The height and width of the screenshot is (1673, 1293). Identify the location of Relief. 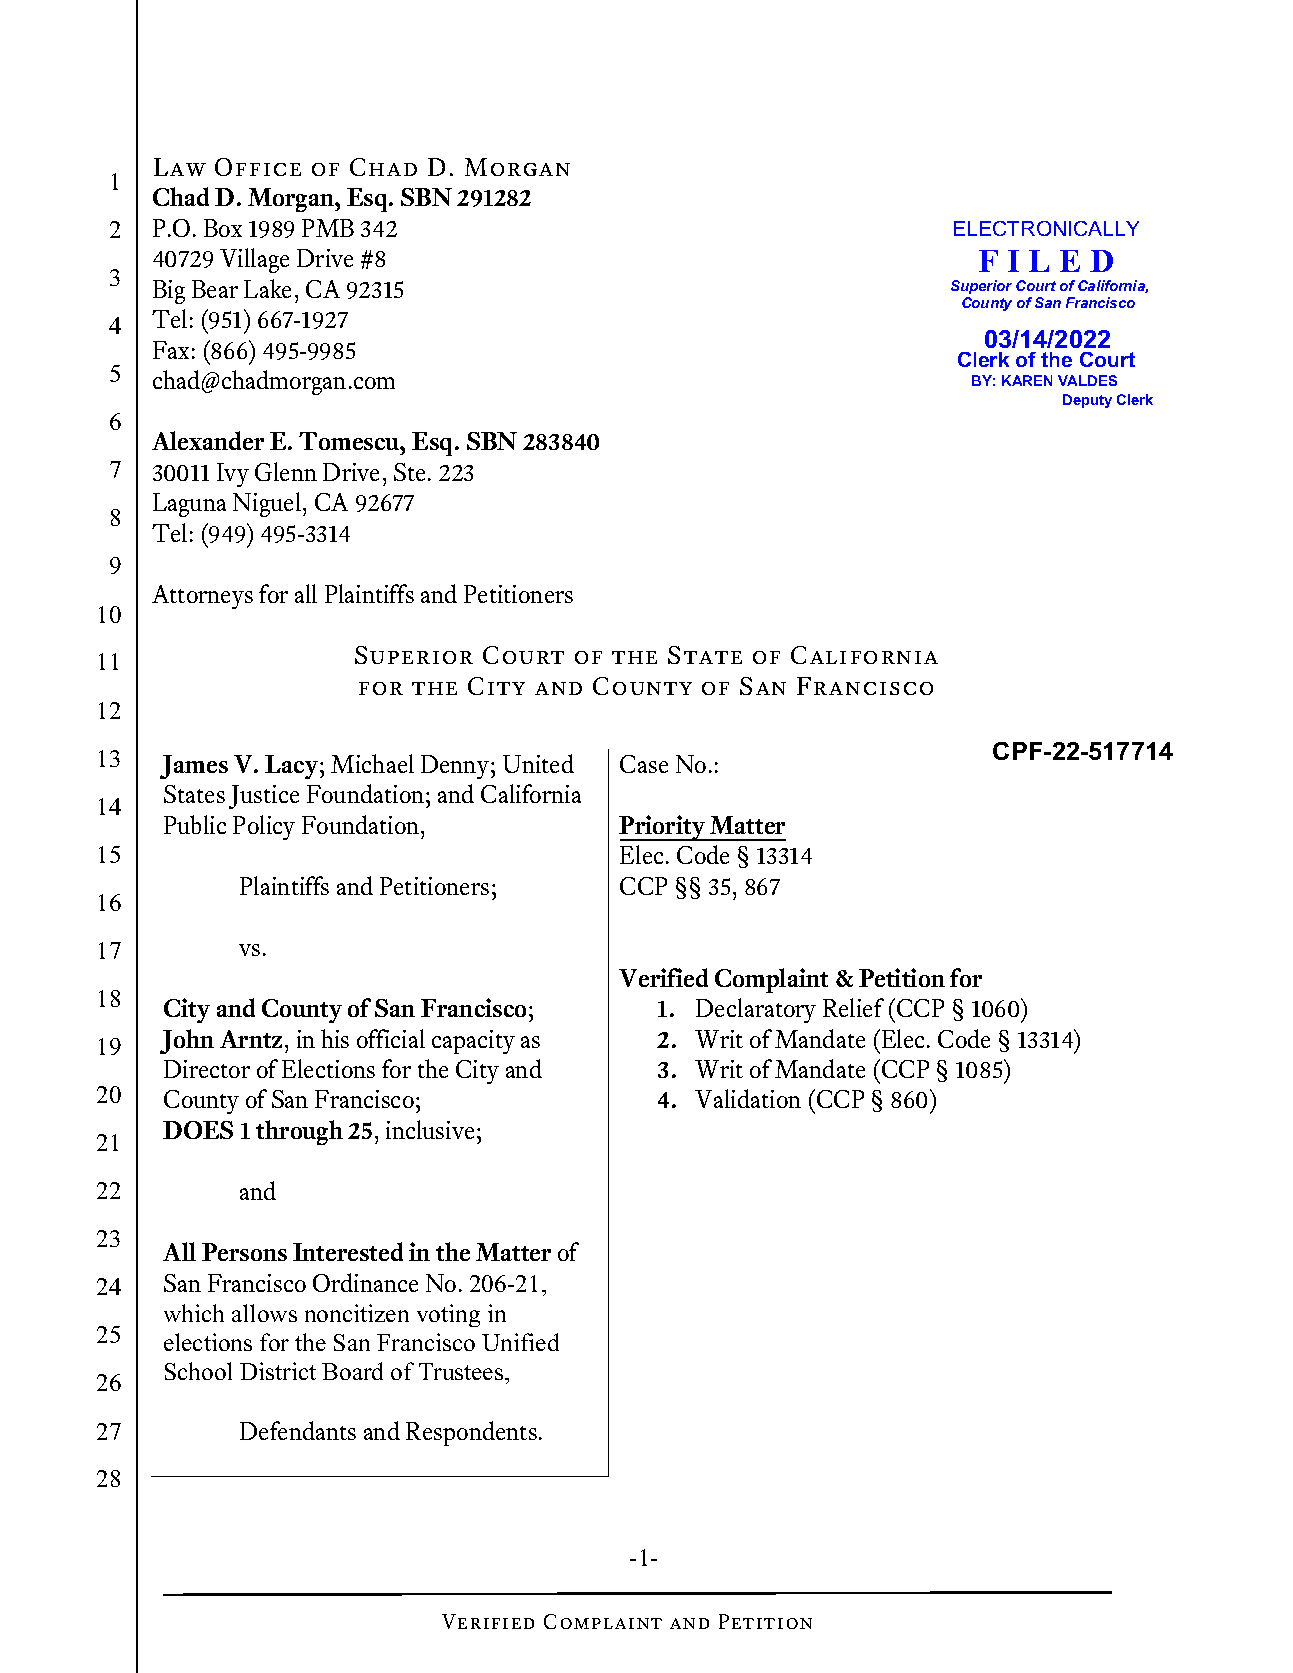
(853, 1007).
